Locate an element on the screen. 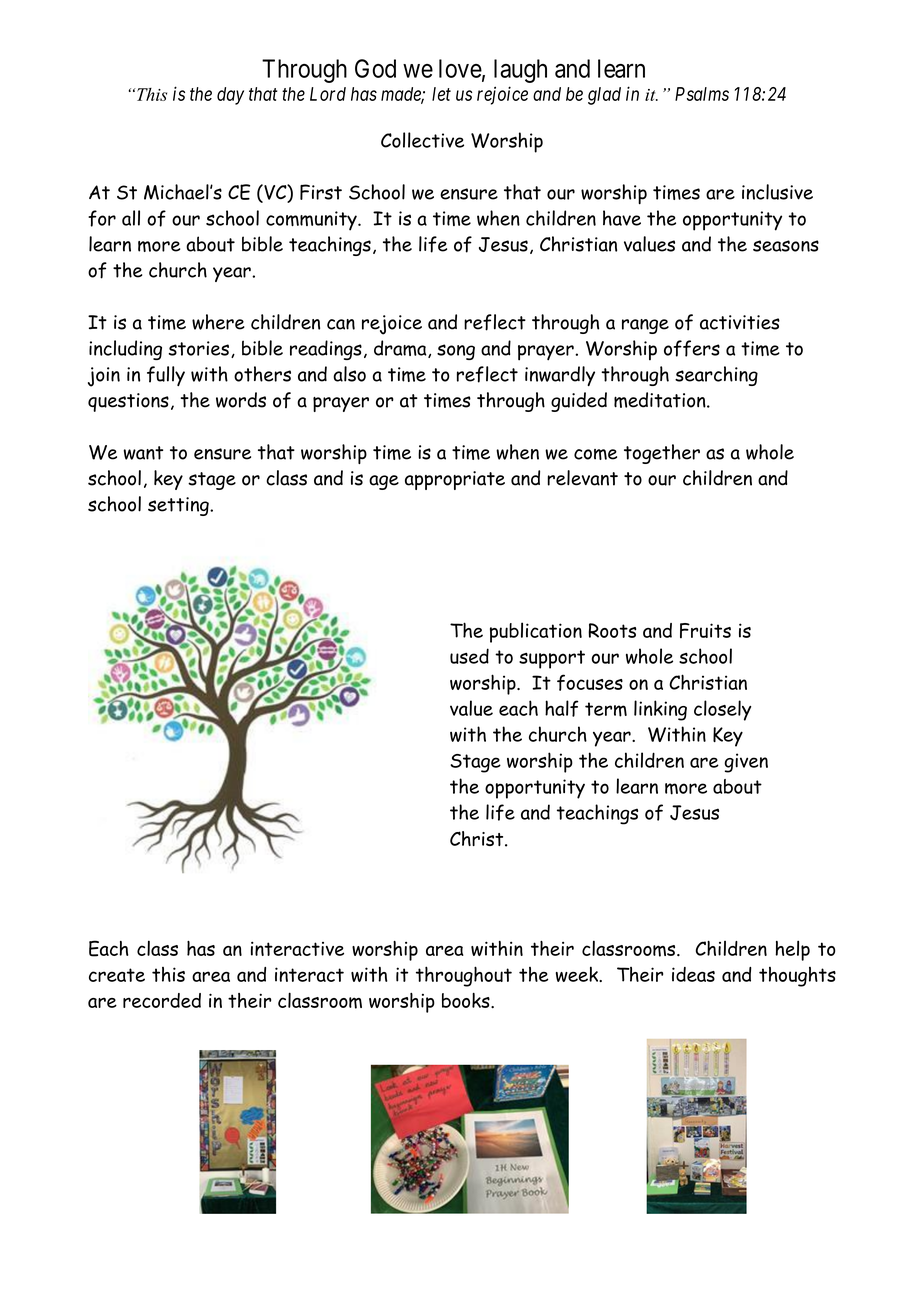 This screenshot has height=1308, width=924. setting is located at coordinates (179, 506).
